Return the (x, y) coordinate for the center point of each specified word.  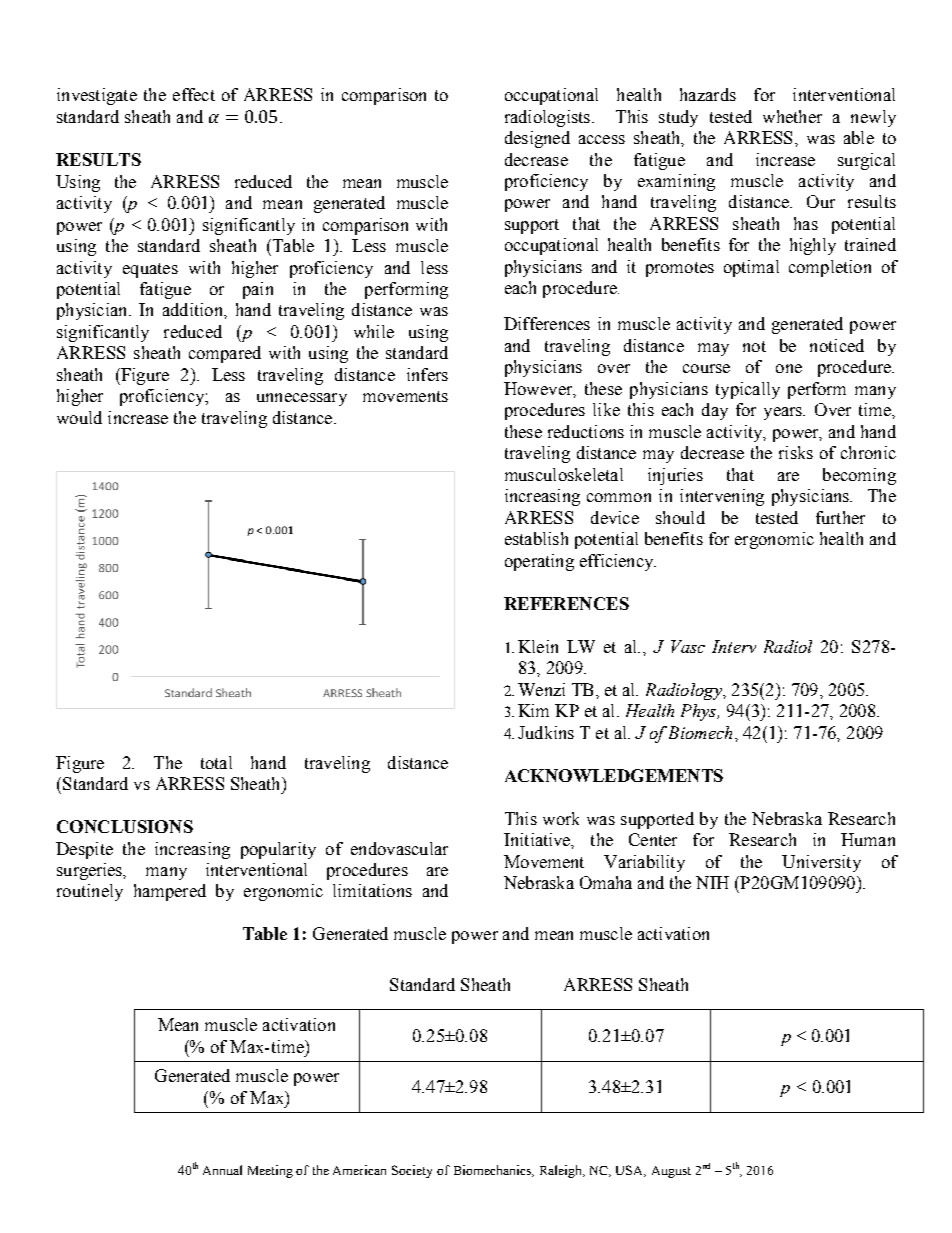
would (79, 417)
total (216, 762)
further (840, 517)
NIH (712, 882)
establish (536, 538)
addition (194, 309)
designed (537, 139)
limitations (372, 890)
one (789, 368)
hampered (170, 892)
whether (792, 116)
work (561, 818)
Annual (222, 1170)
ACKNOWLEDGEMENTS (614, 775)
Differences (547, 323)
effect (194, 94)
